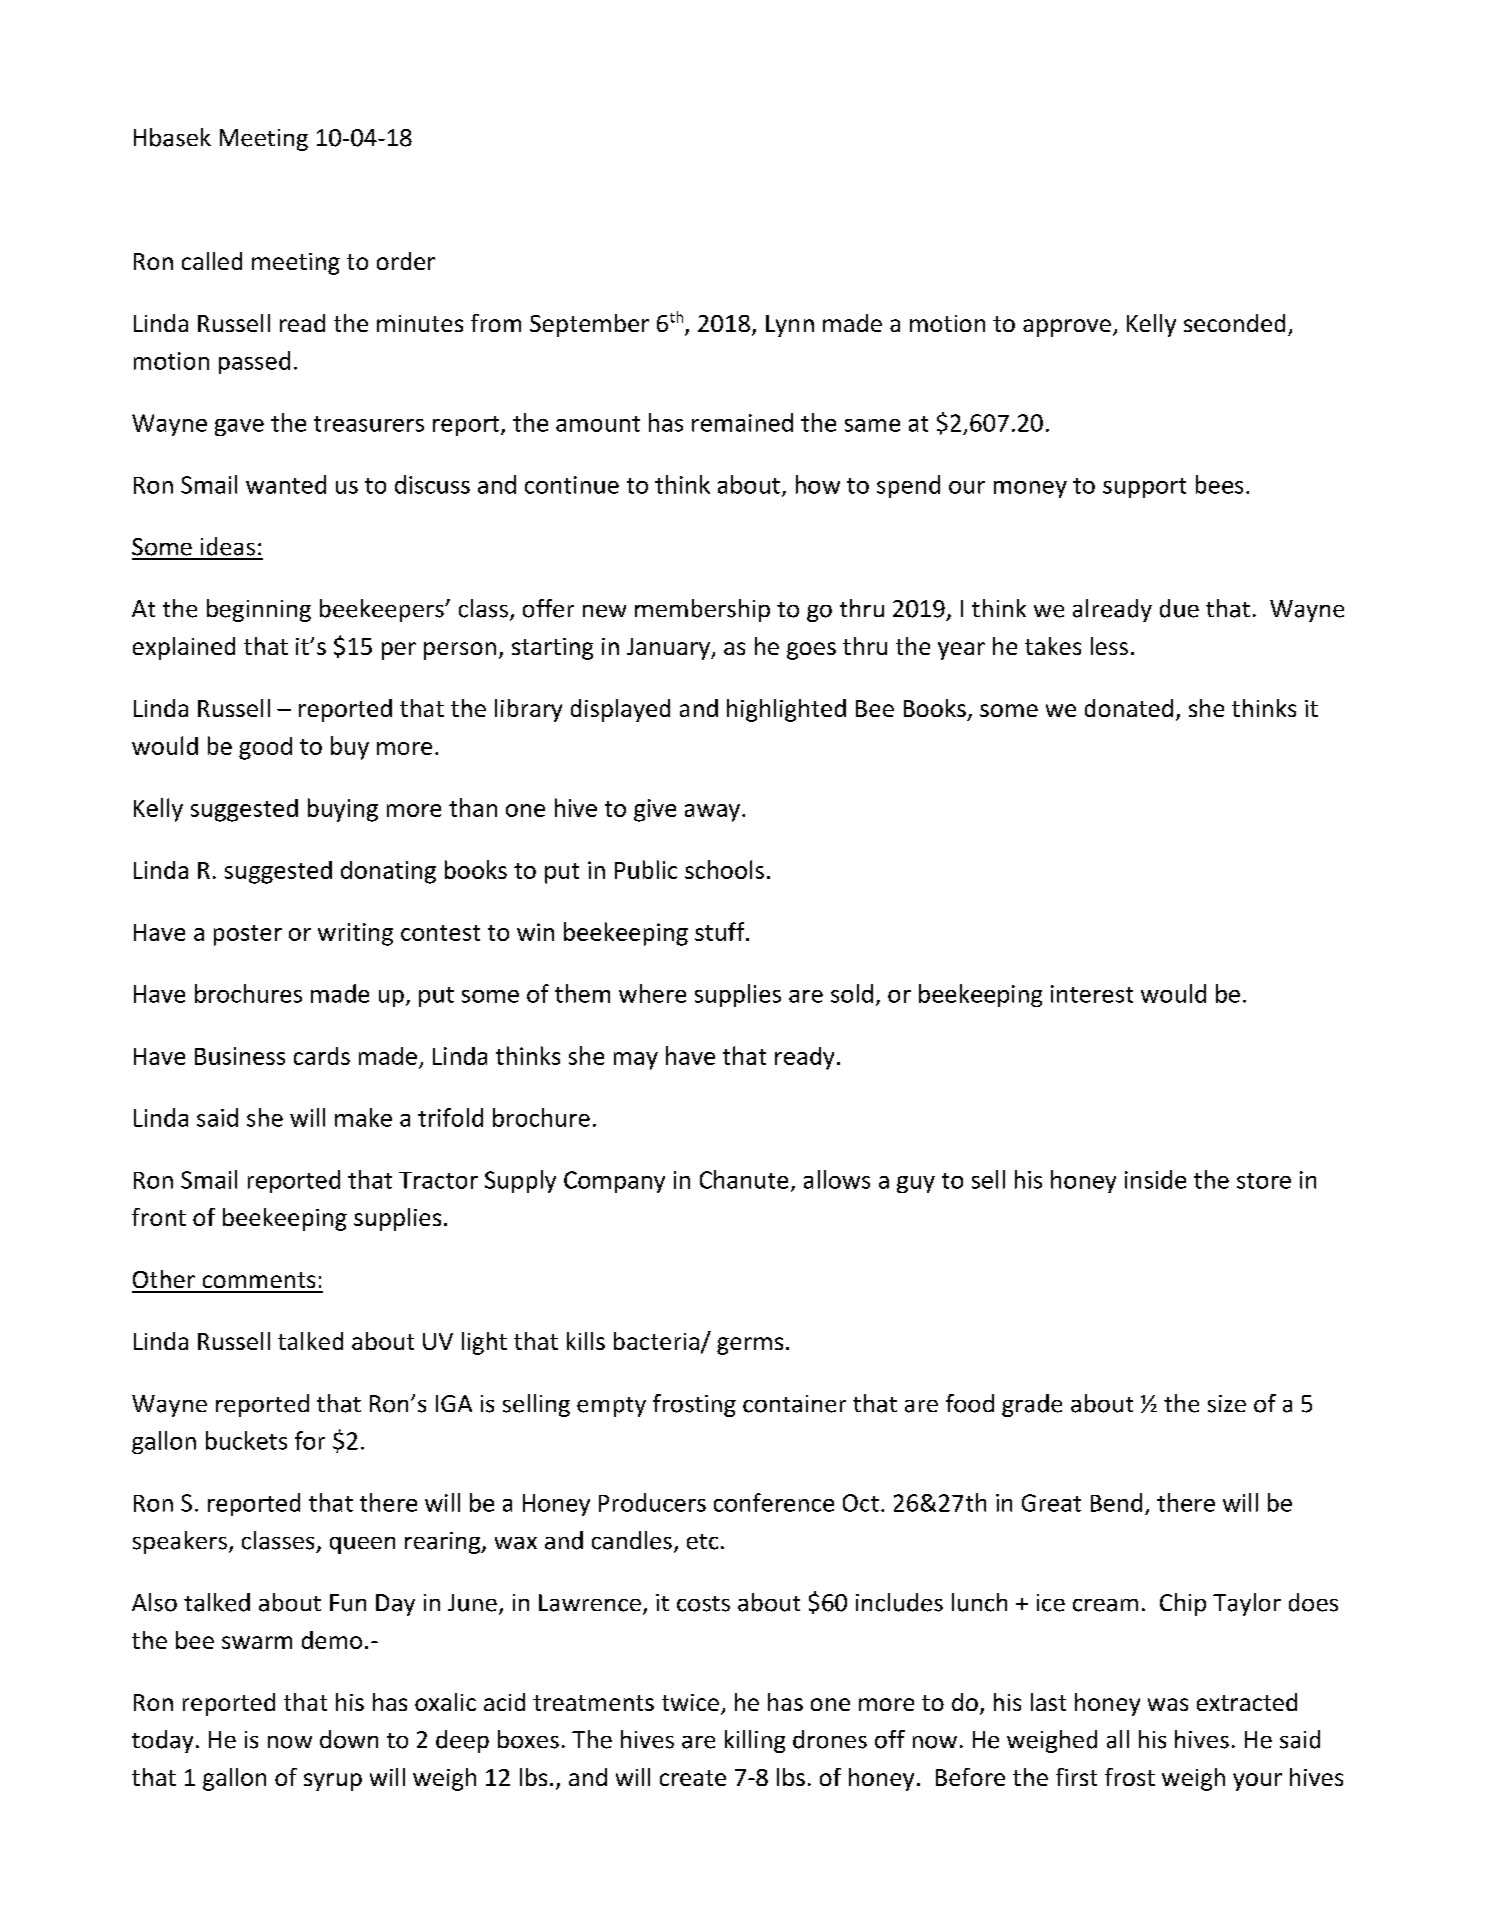 Image resolution: width=1491 pixels, height=1929 pixels. I want to click on seconded, so click(1234, 323).
